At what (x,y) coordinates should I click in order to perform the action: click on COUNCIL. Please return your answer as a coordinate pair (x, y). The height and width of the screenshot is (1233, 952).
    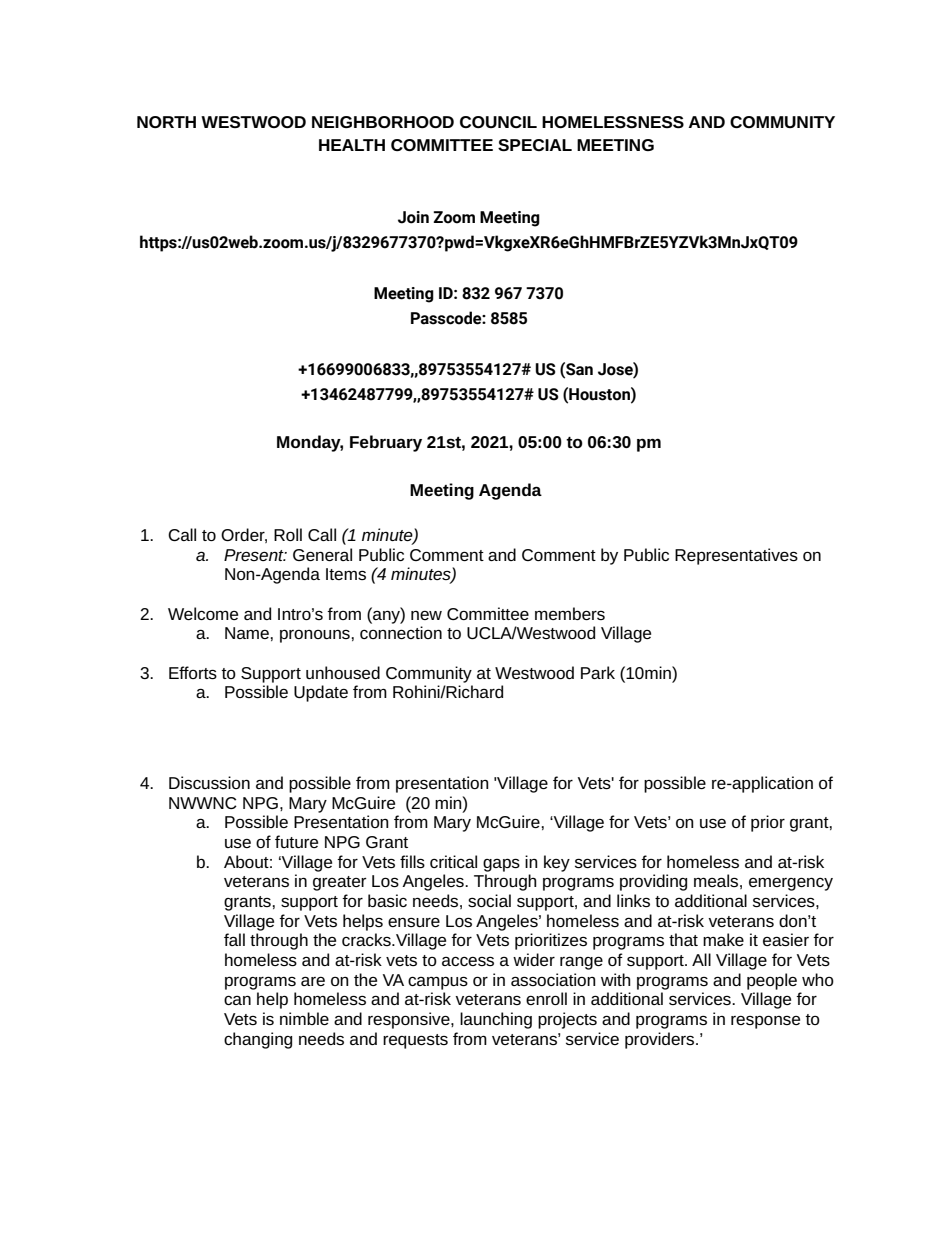
    Looking at the image, I should click on (498, 122).
